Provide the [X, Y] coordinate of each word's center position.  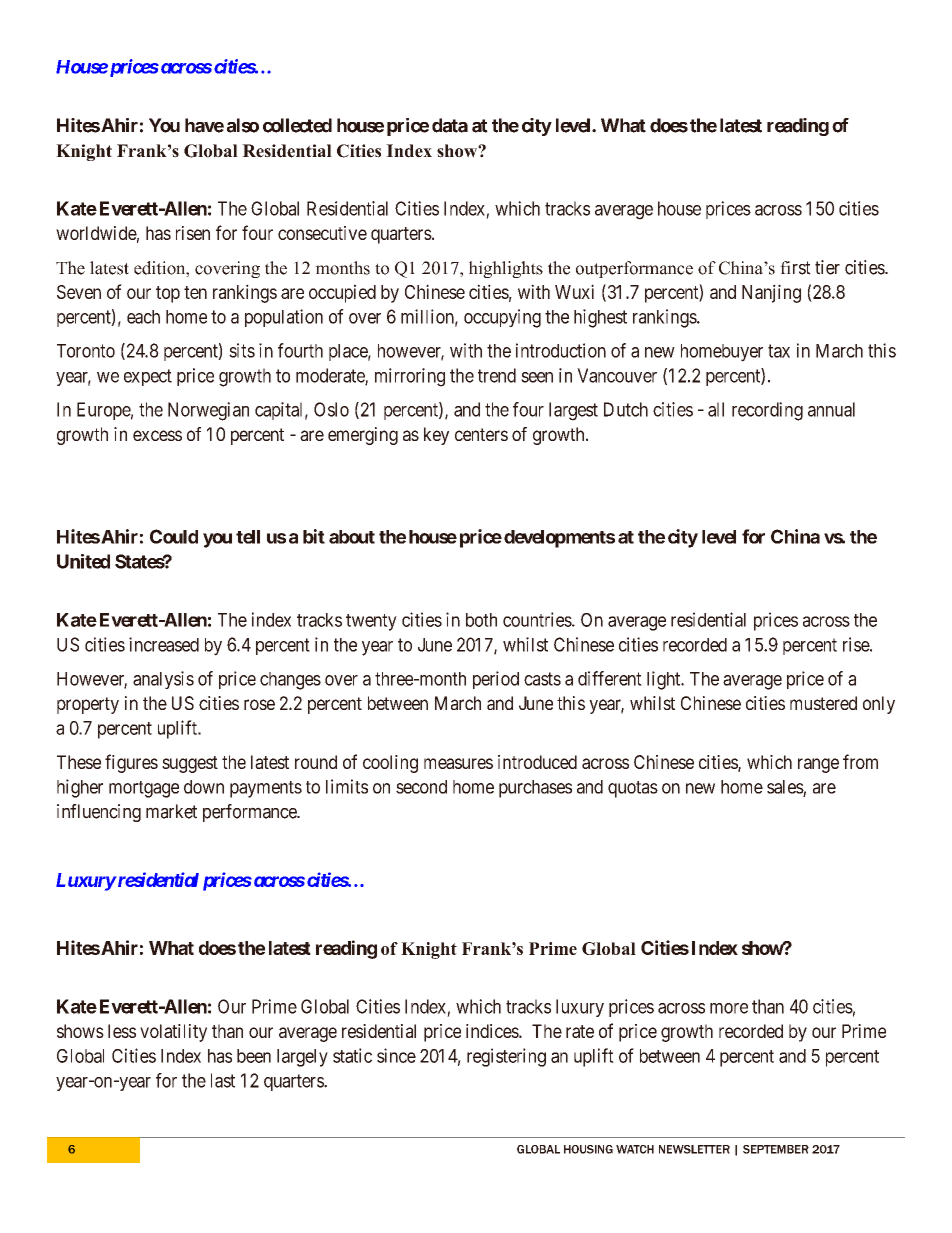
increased [164, 644]
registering [506, 1057]
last [223, 1080]
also [243, 125]
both [481, 620]
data [450, 125]
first [795, 268]
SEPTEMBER [776, 1149]
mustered [823, 703]
